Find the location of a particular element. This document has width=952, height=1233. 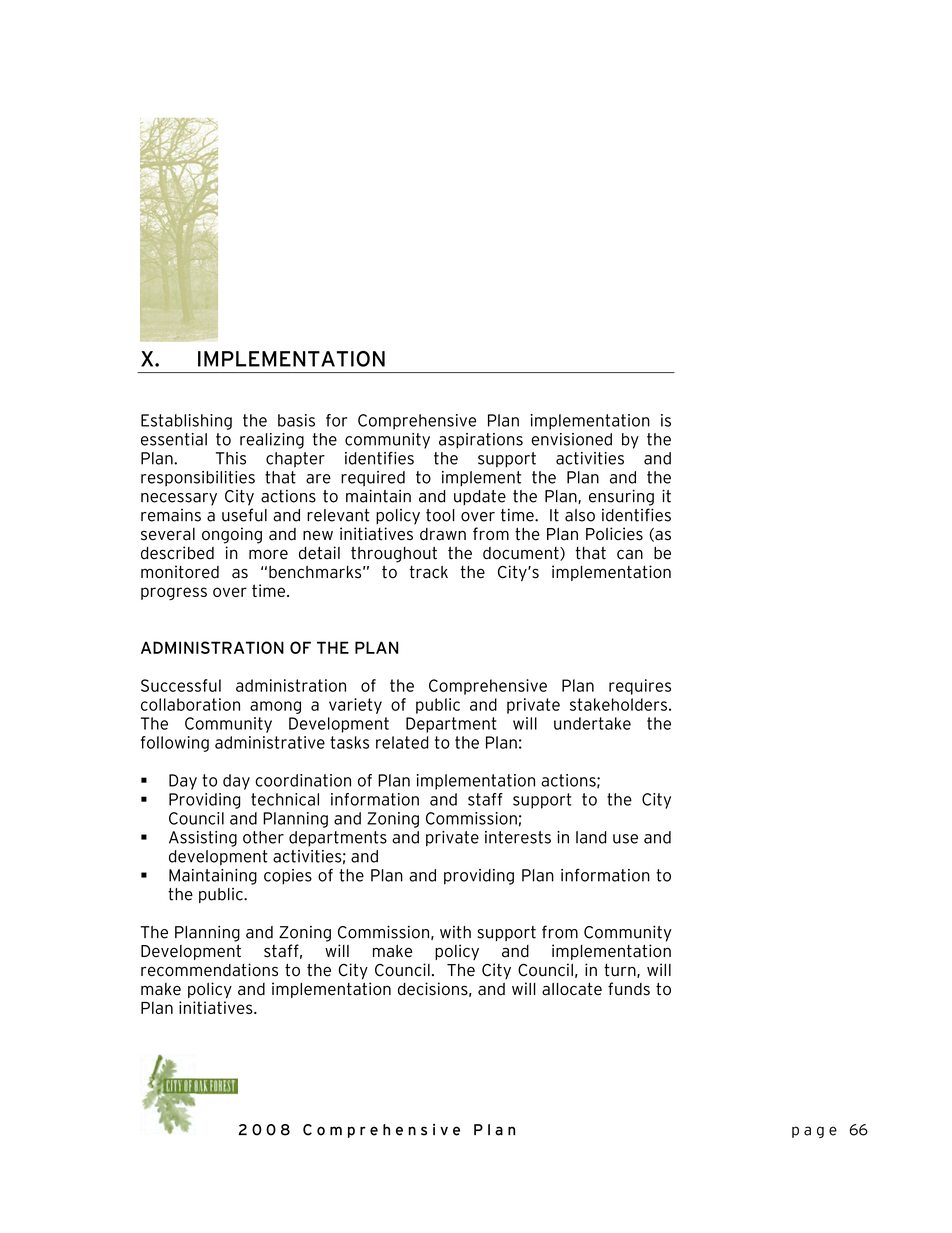

interests is located at coordinates (518, 837).
